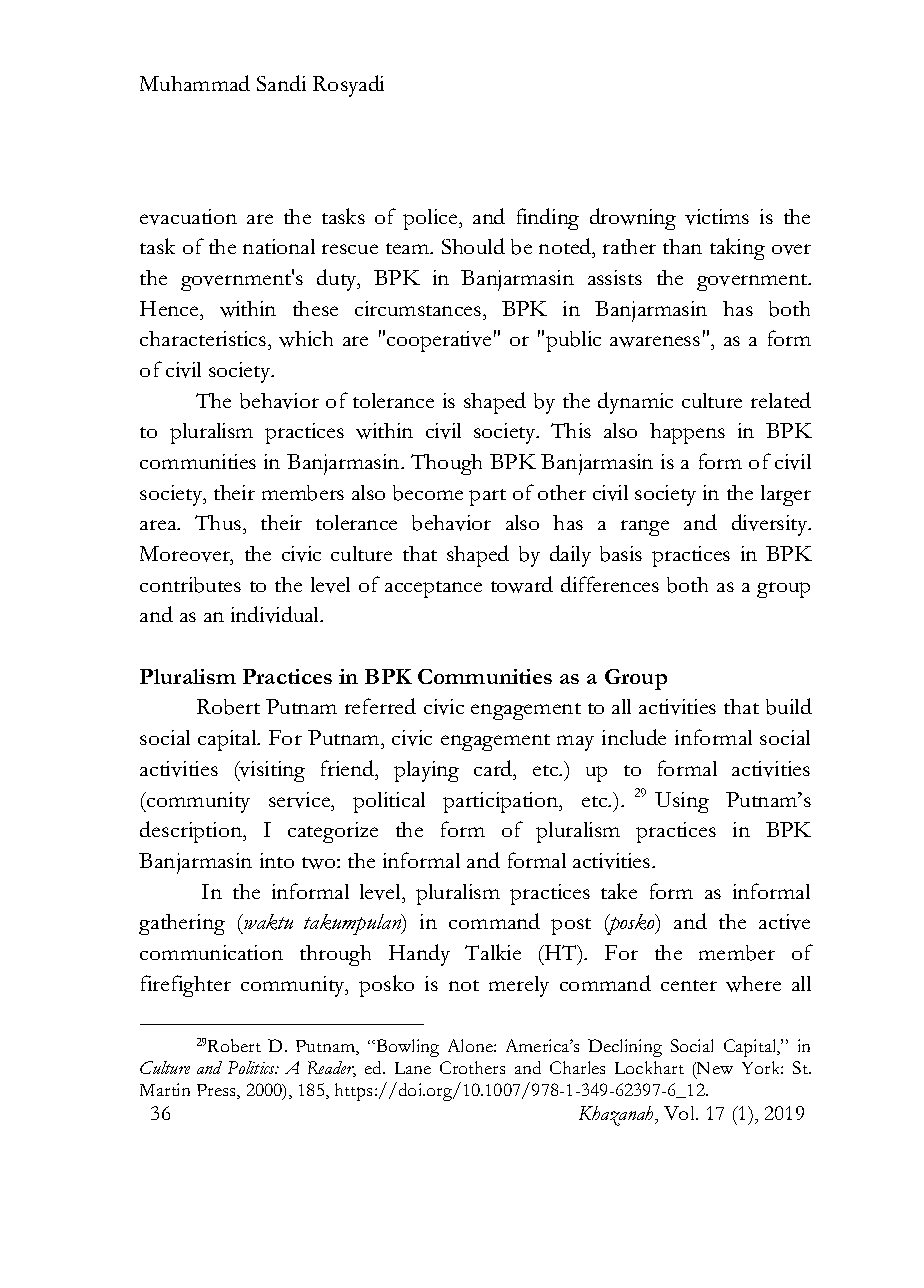 This screenshot has height=1288, width=924. I want to click on police, so click(431, 219).
